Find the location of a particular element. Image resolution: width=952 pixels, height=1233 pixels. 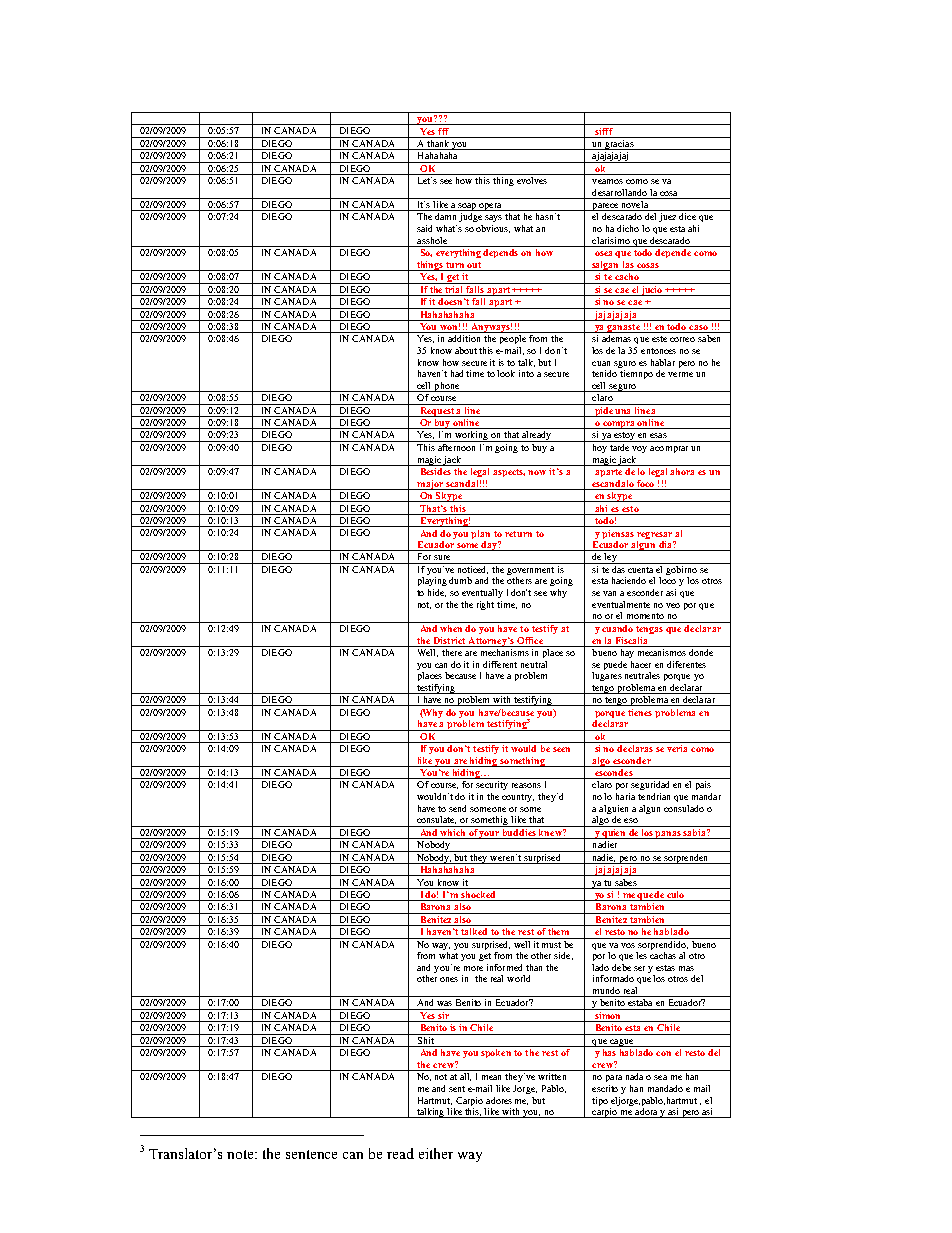

note is located at coordinates (241, 1154).
